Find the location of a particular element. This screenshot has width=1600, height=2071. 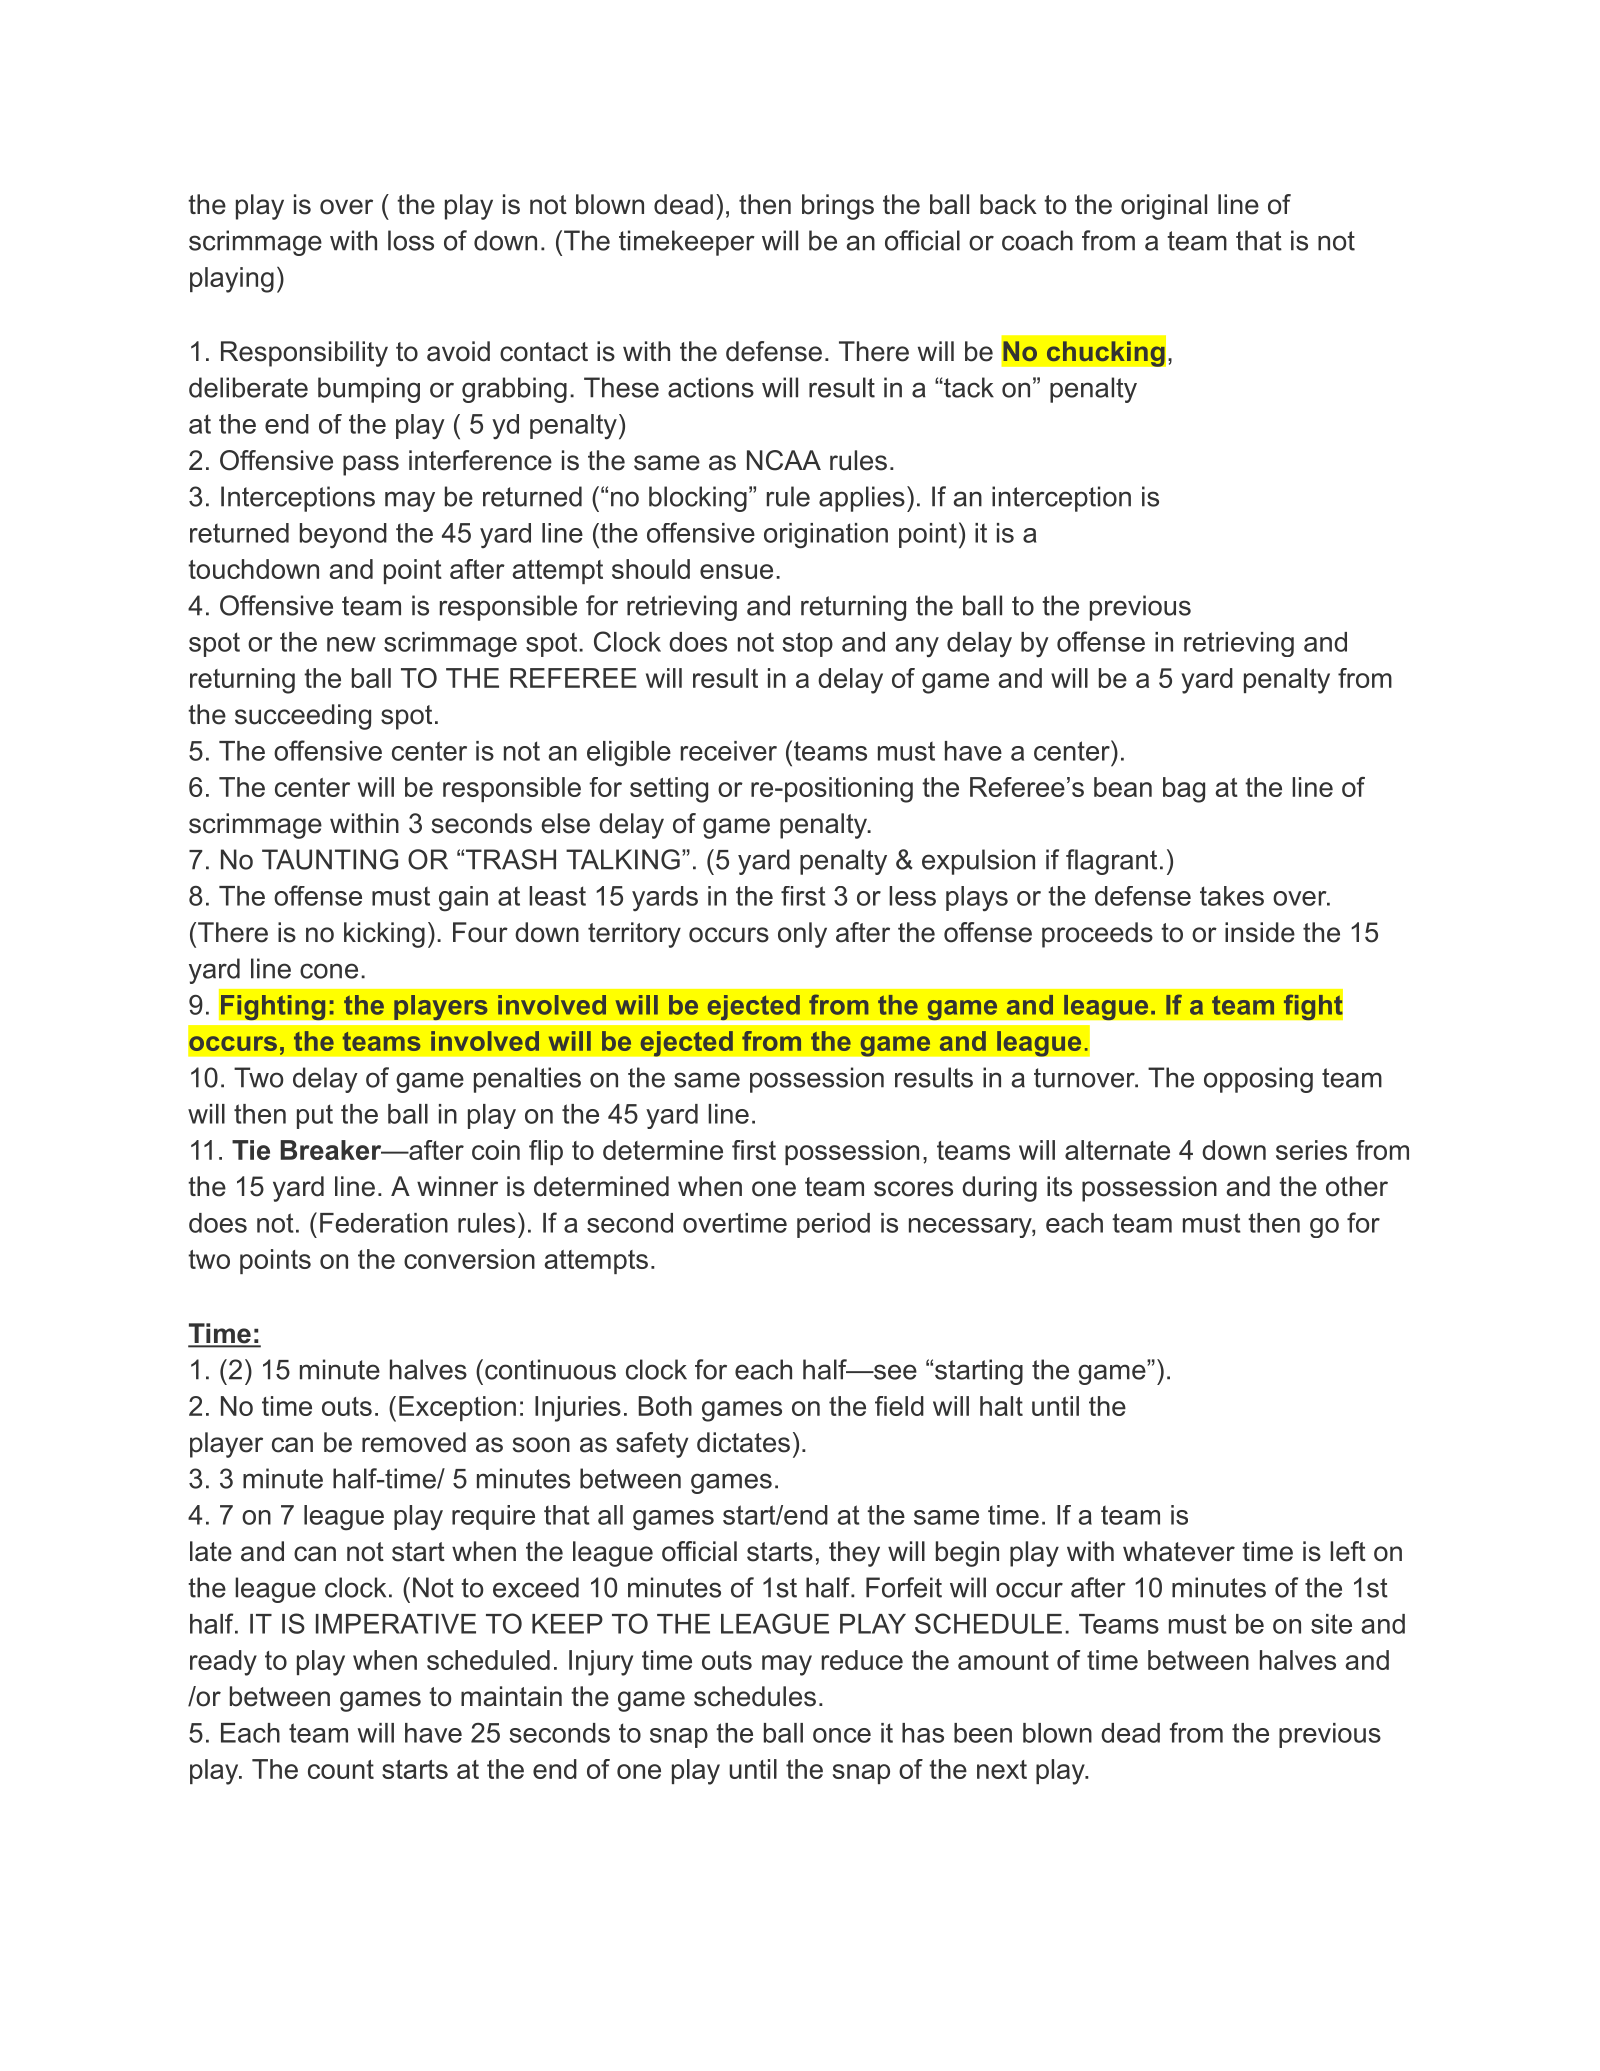

original is located at coordinates (1164, 207).
